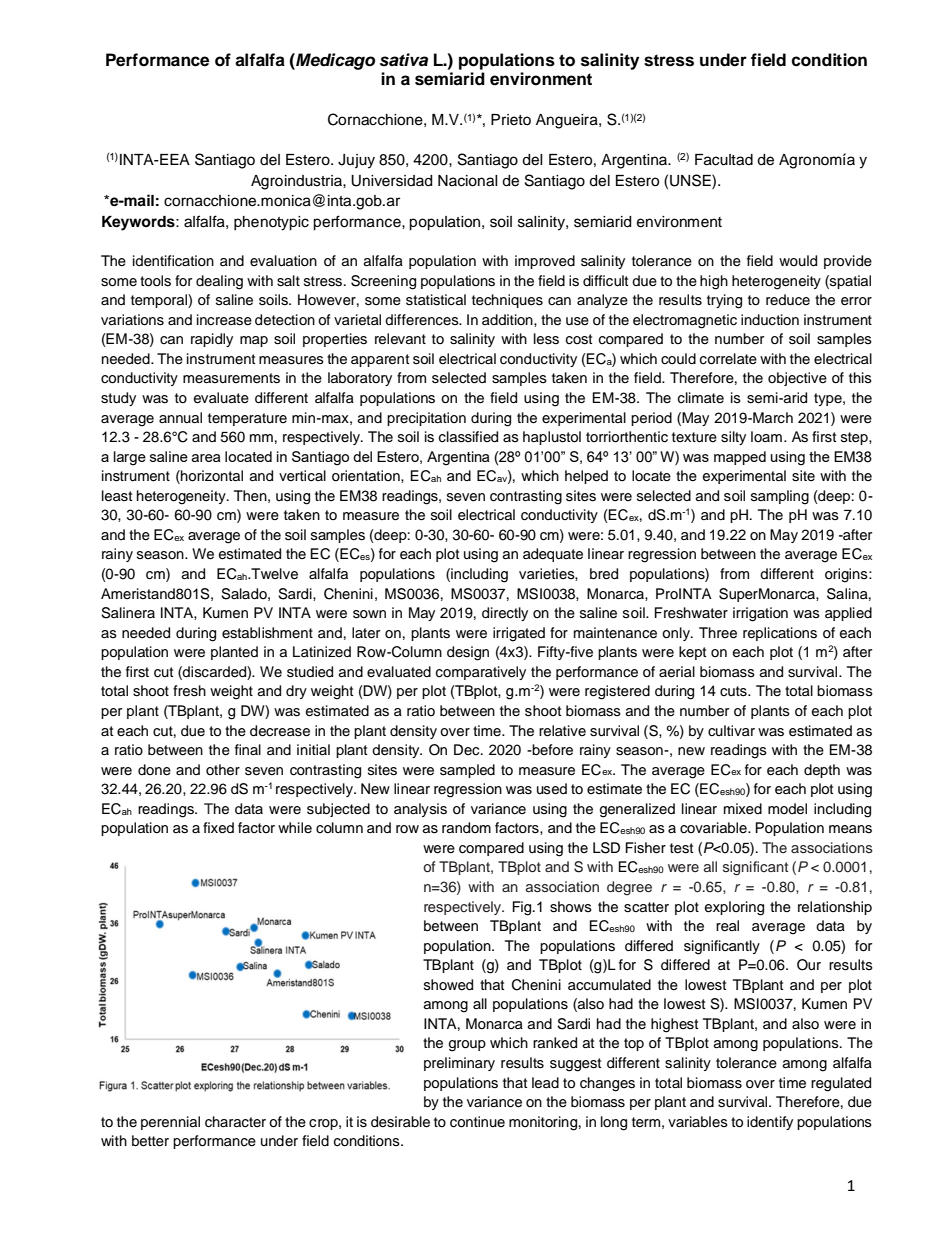 This screenshot has height=1233, width=952. What do you see at coordinates (271, 223) in the screenshot?
I see `phenotypic` at bounding box center [271, 223].
